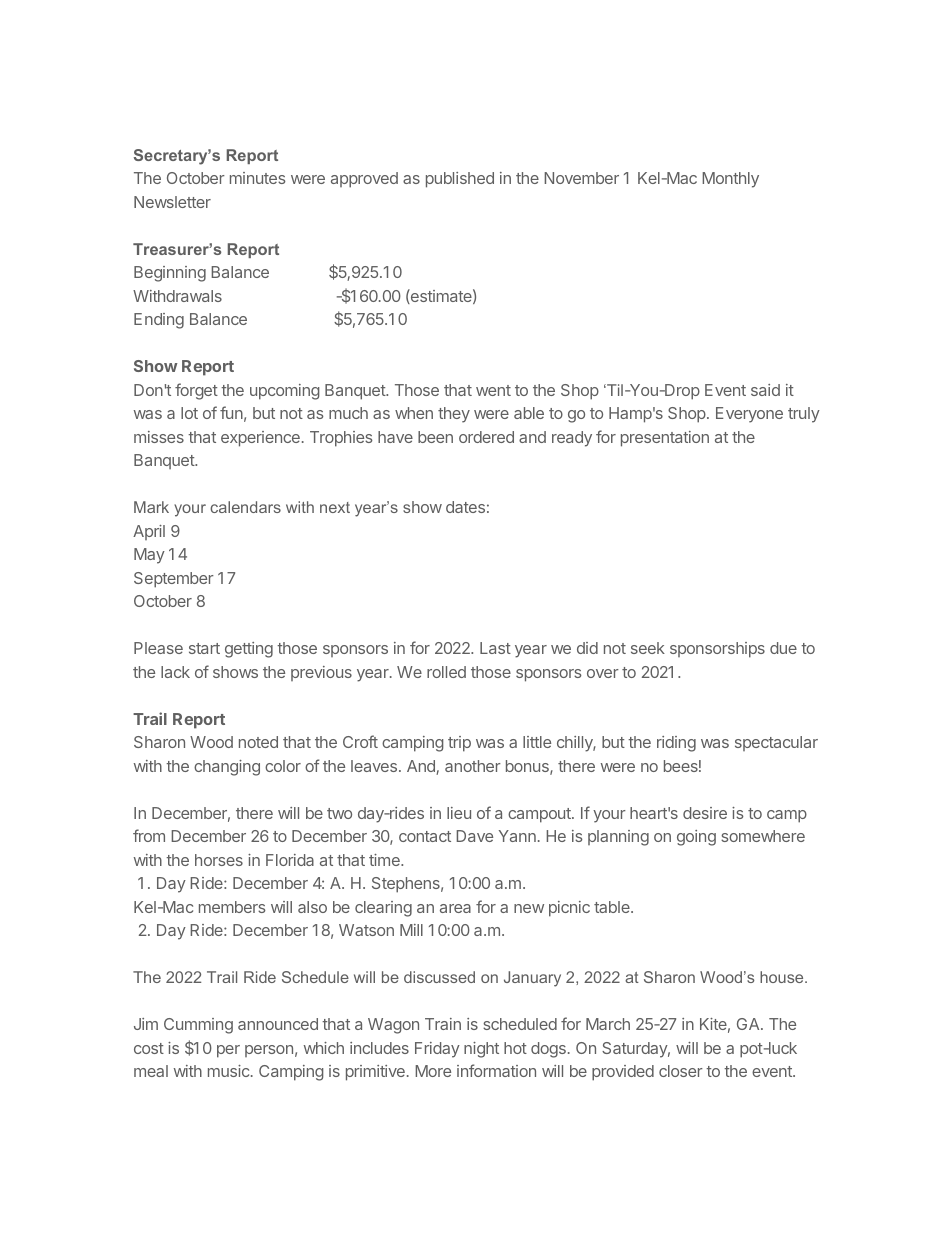 This screenshot has width=952, height=1233. What do you see at coordinates (783, 648) in the screenshot?
I see `due` at bounding box center [783, 648].
